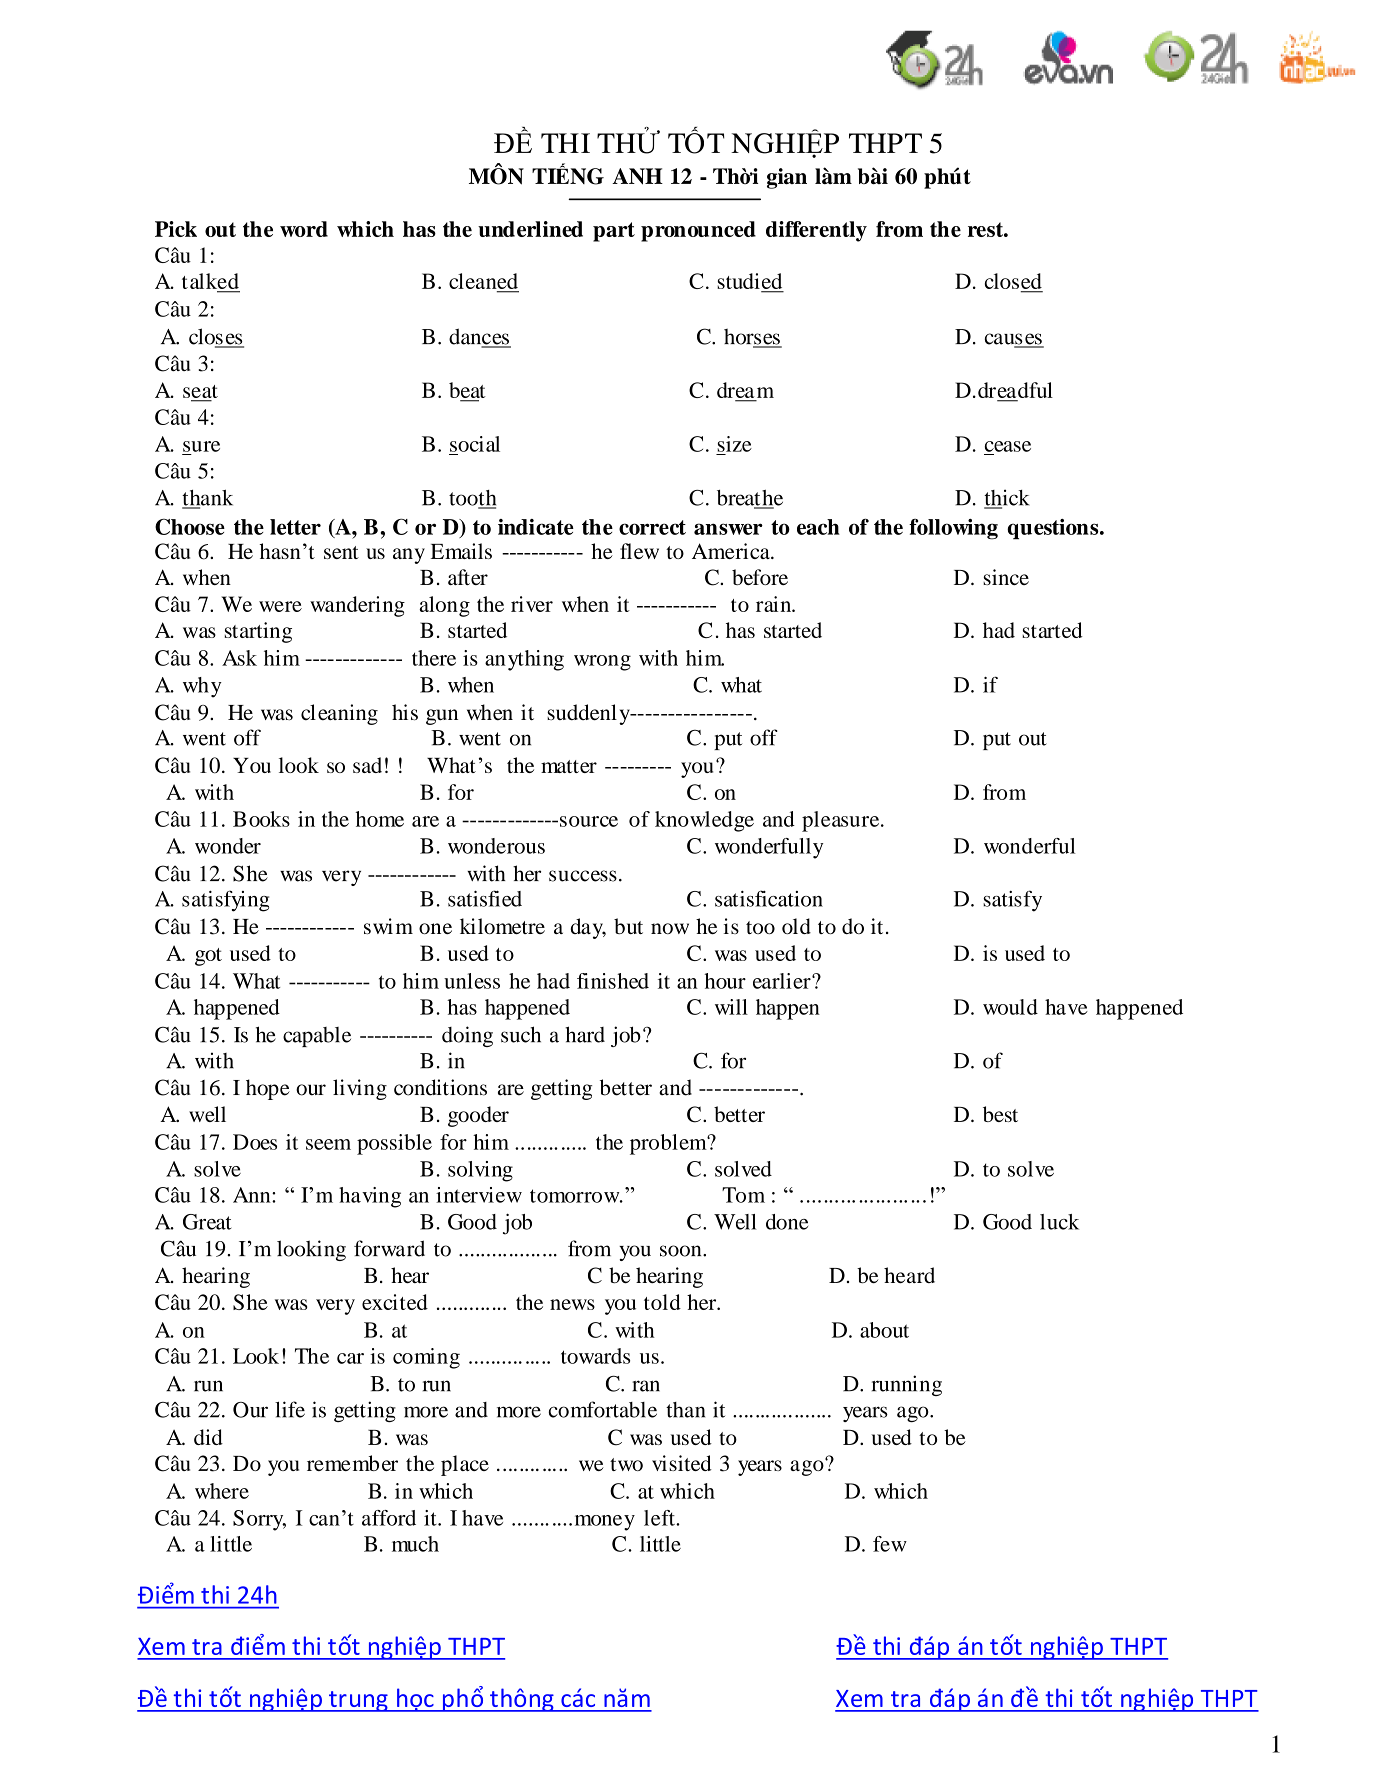  I want to click on got, so click(208, 957).
